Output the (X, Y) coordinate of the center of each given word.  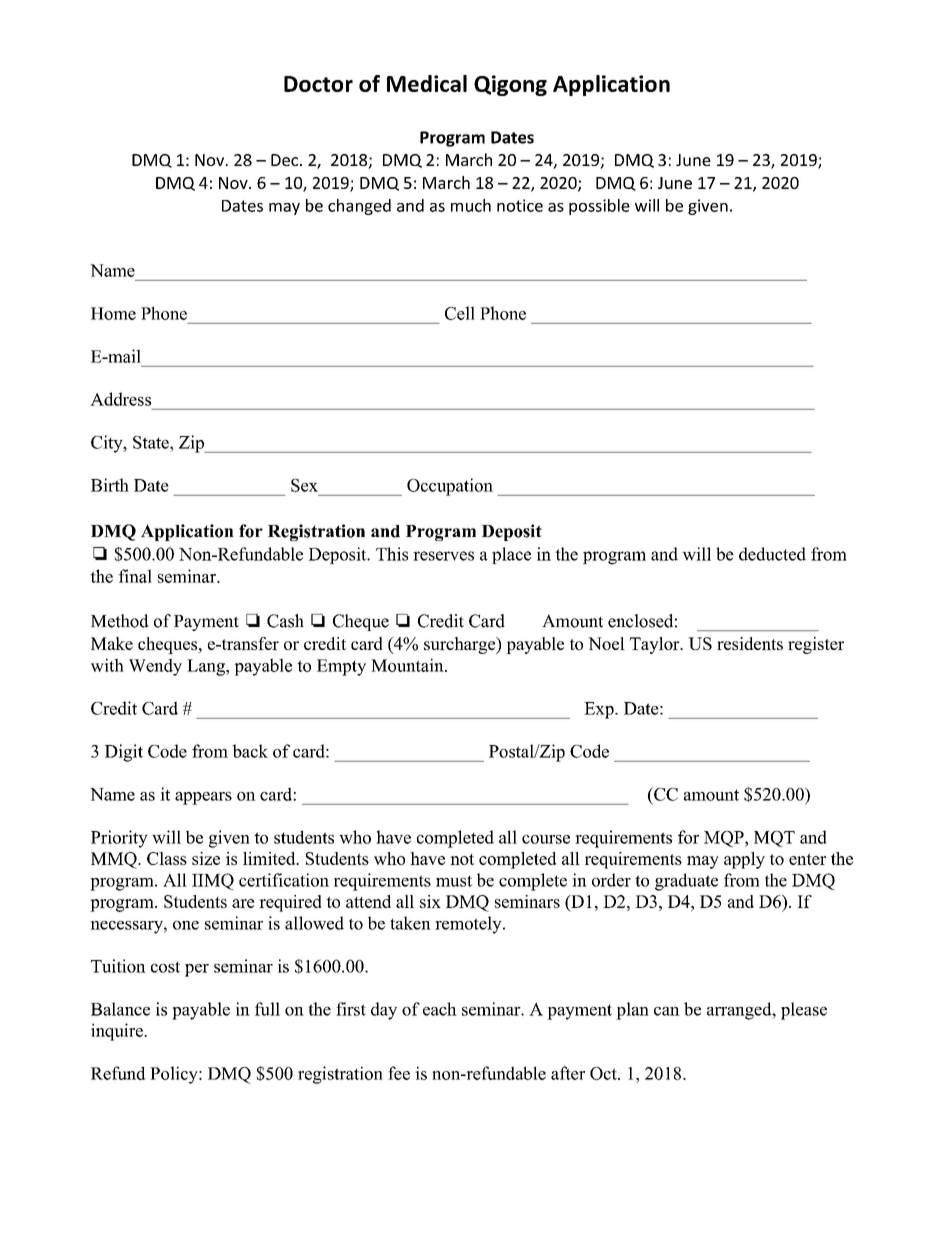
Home (113, 313)
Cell (460, 313)
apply (744, 860)
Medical (427, 83)
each (440, 1009)
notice (520, 205)
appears (203, 798)
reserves (443, 556)
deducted (772, 554)
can (667, 1011)
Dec (286, 160)
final (135, 576)
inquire (118, 1032)
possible (599, 207)
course (546, 839)
